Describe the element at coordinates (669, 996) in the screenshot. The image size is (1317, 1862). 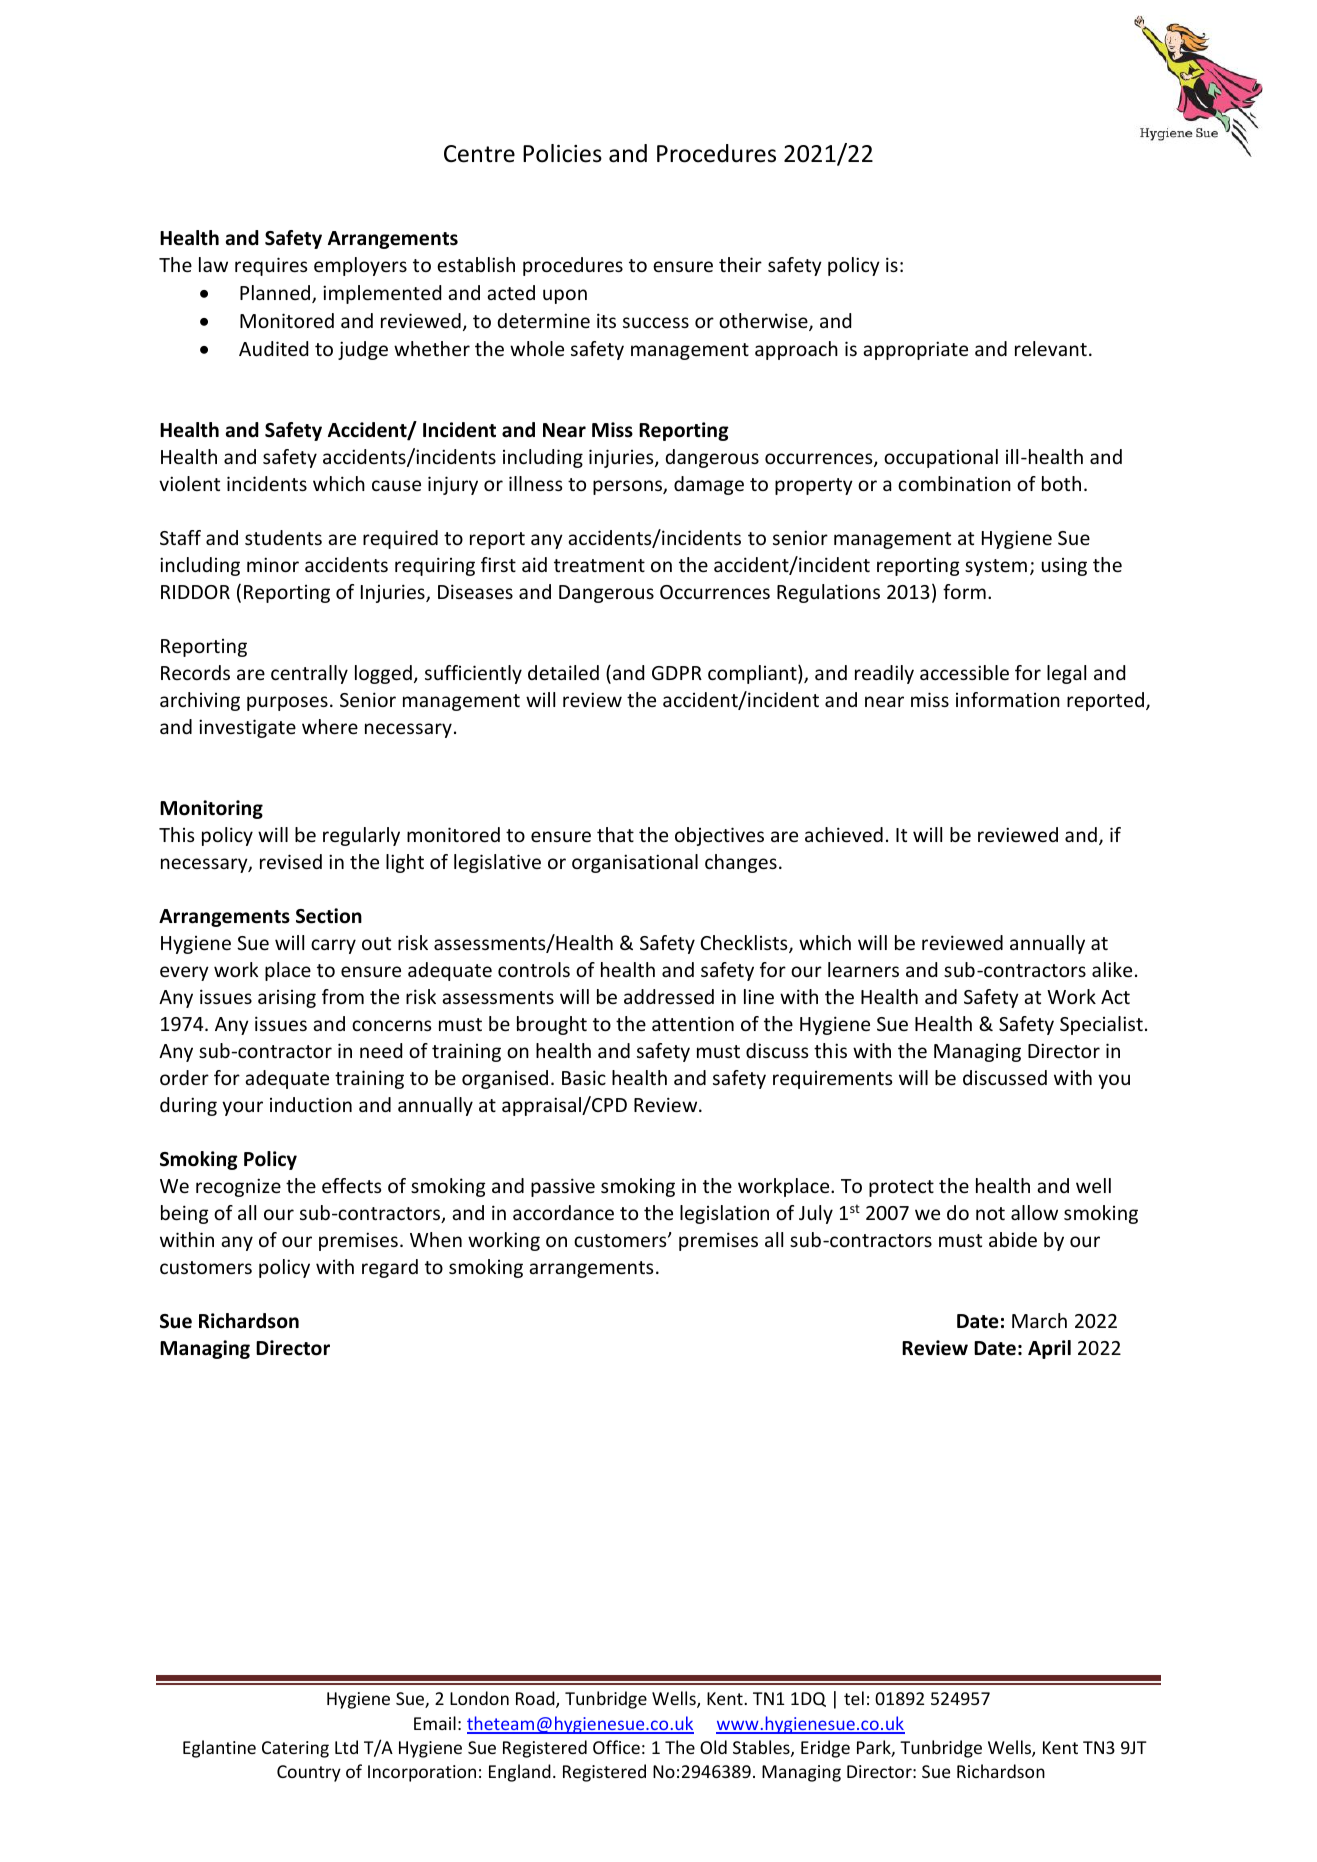
I see `addressed` at that location.
